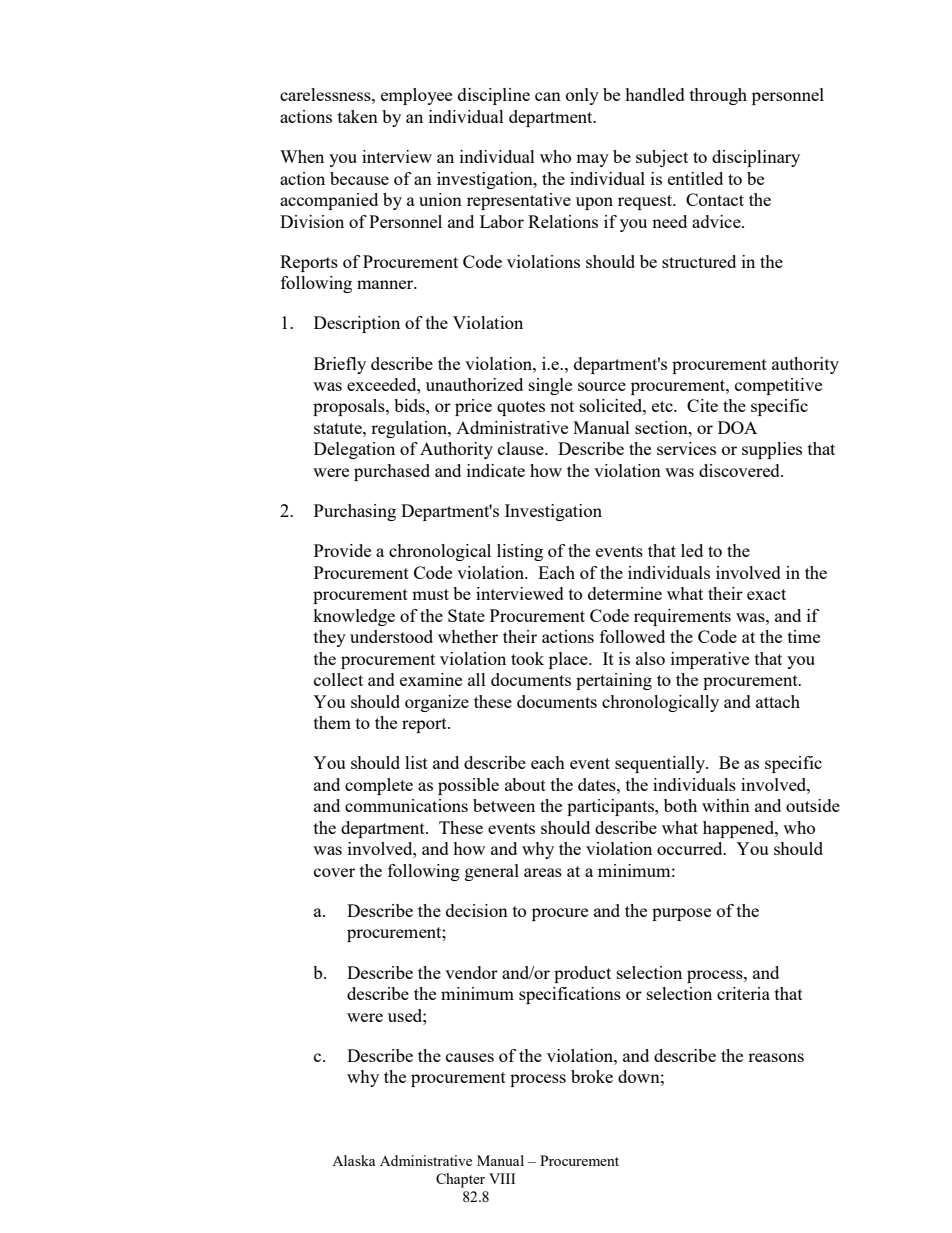 The width and height of the image is (952, 1233). What do you see at coordinates (358, 116) in the image?
I see `taken` at bounding box center [358, 116].
